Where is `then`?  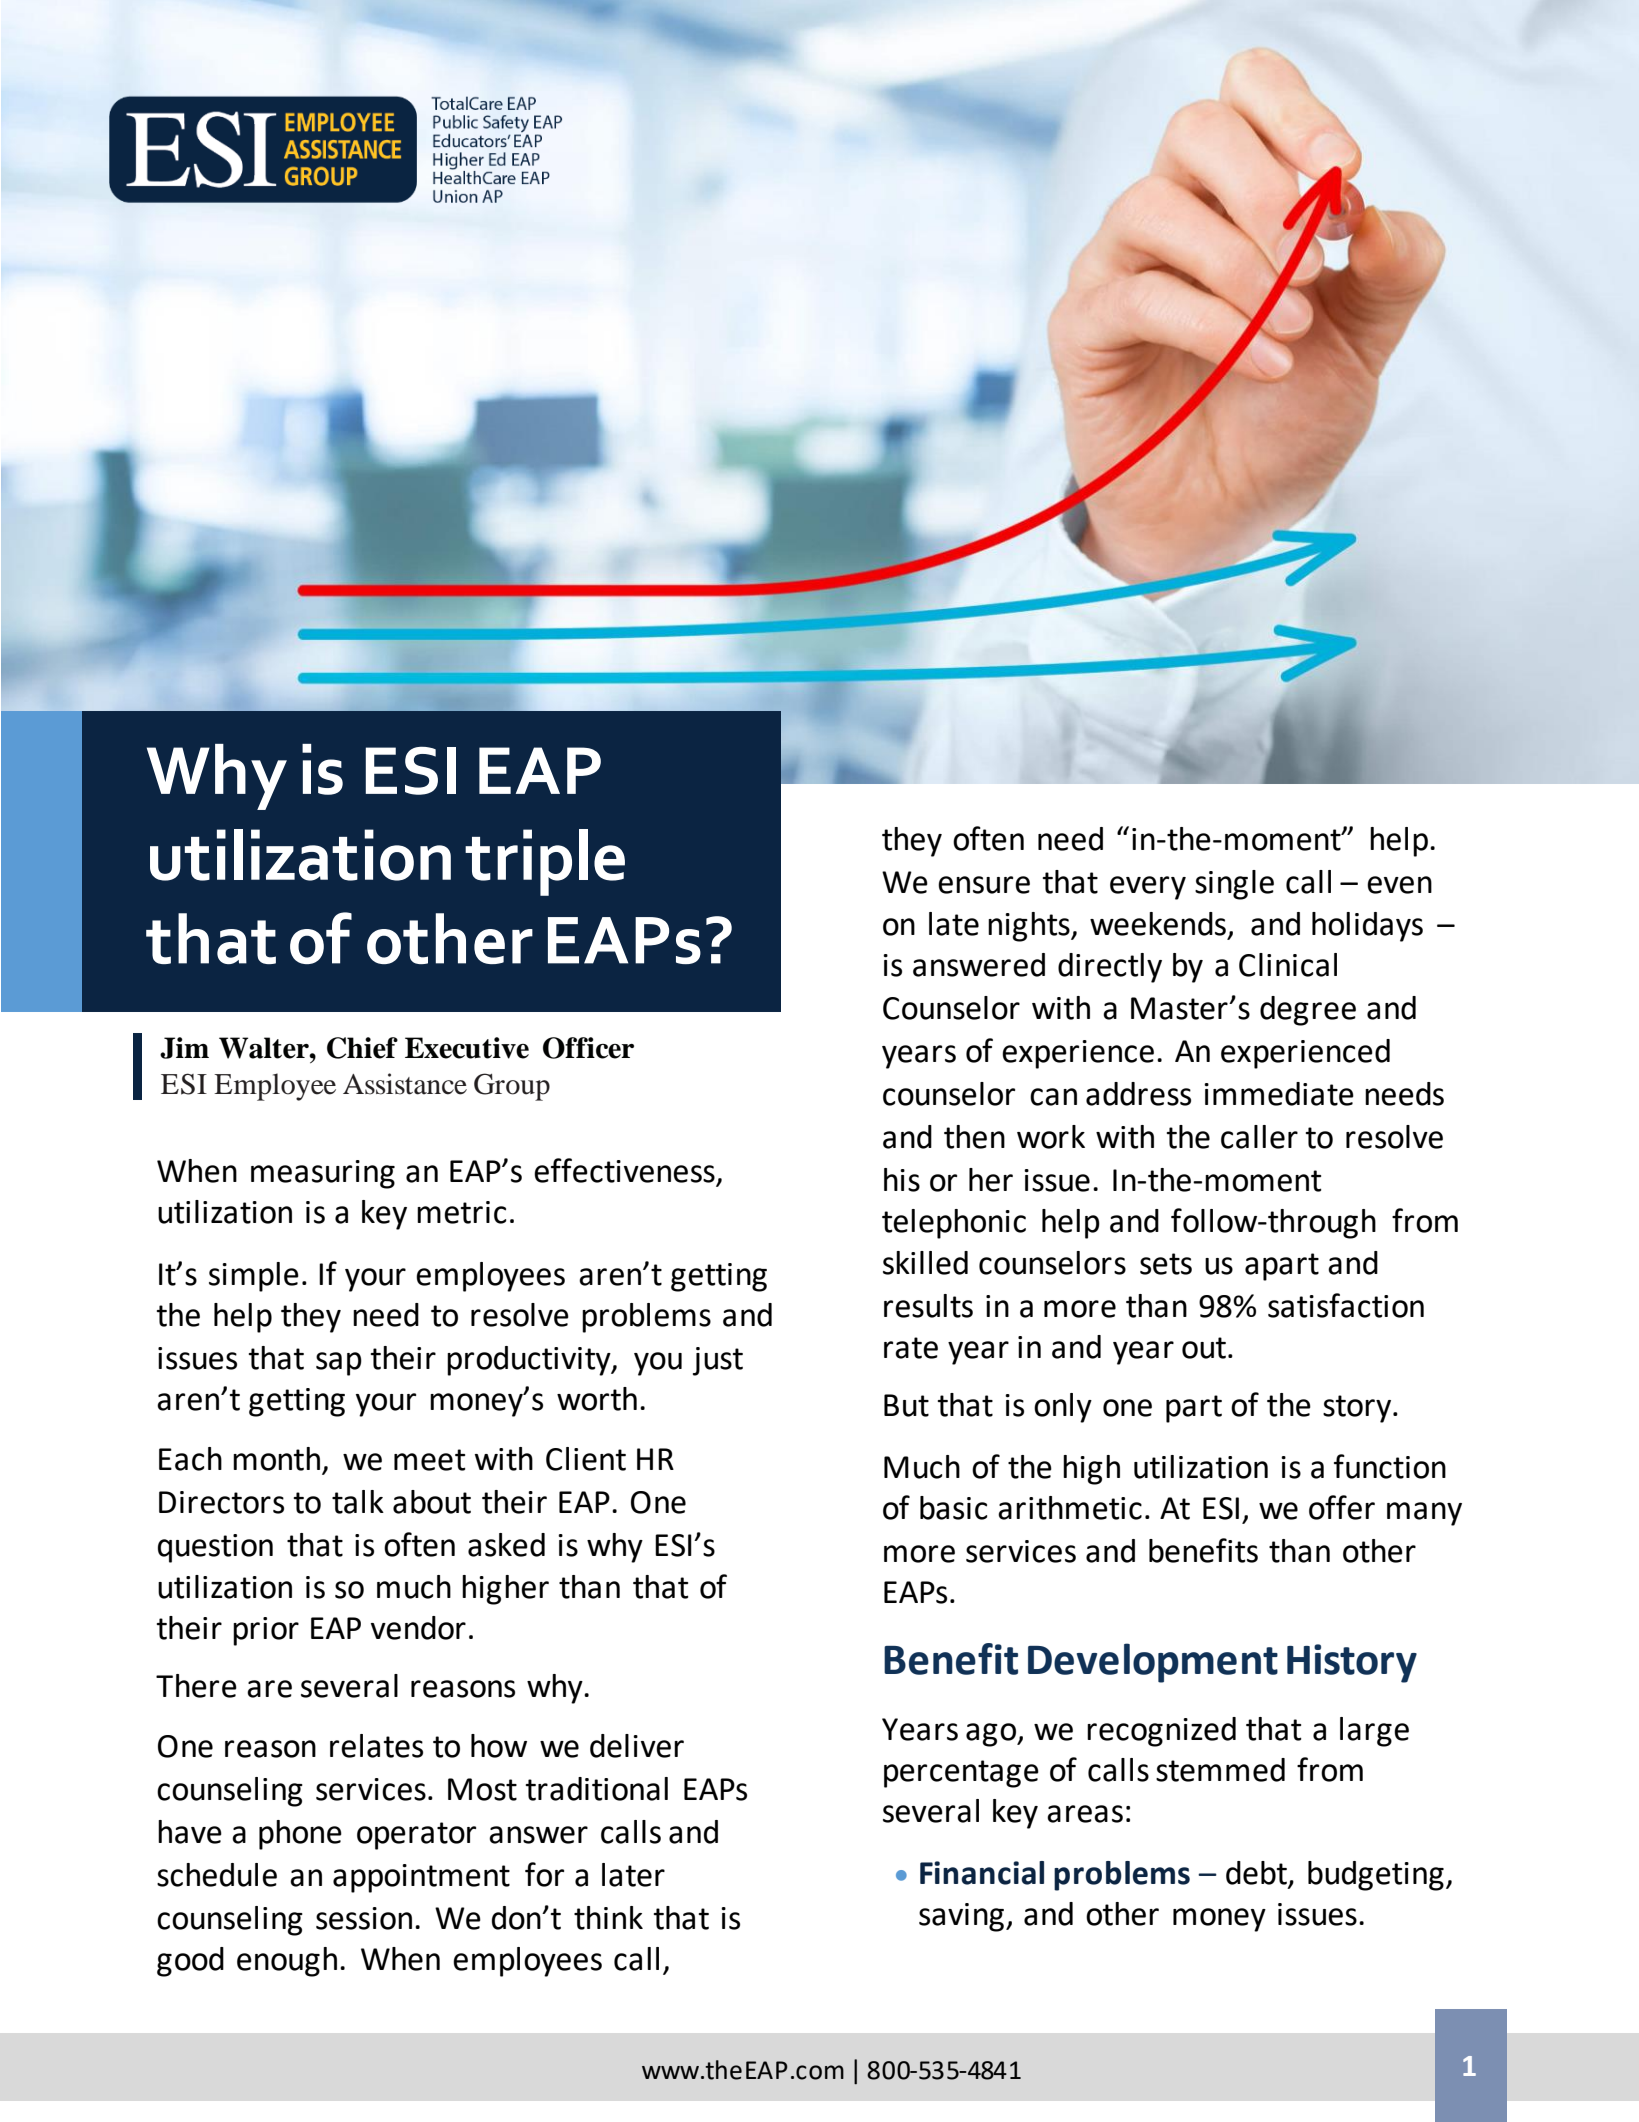 then is located at coordinates (974, 1137).
